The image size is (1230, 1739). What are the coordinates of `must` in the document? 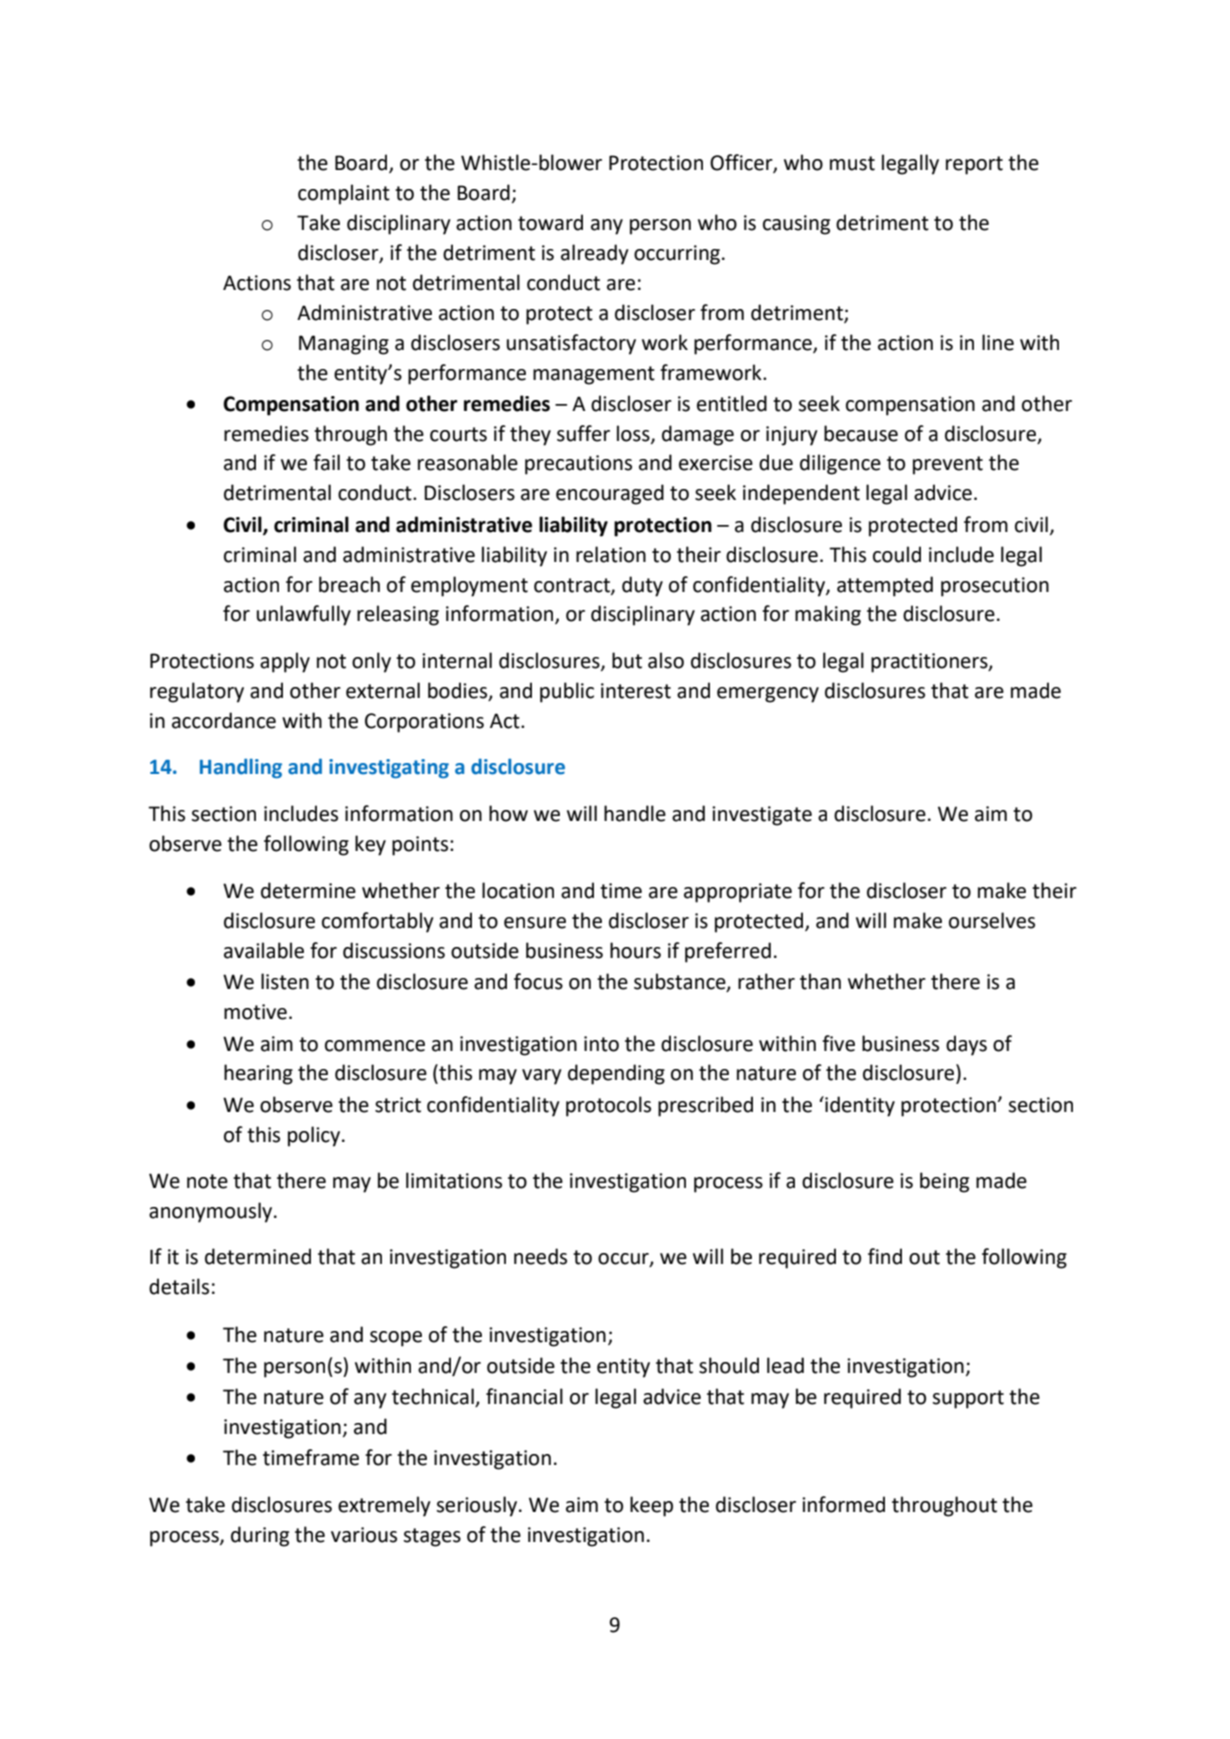 It's located at (852, 163).
